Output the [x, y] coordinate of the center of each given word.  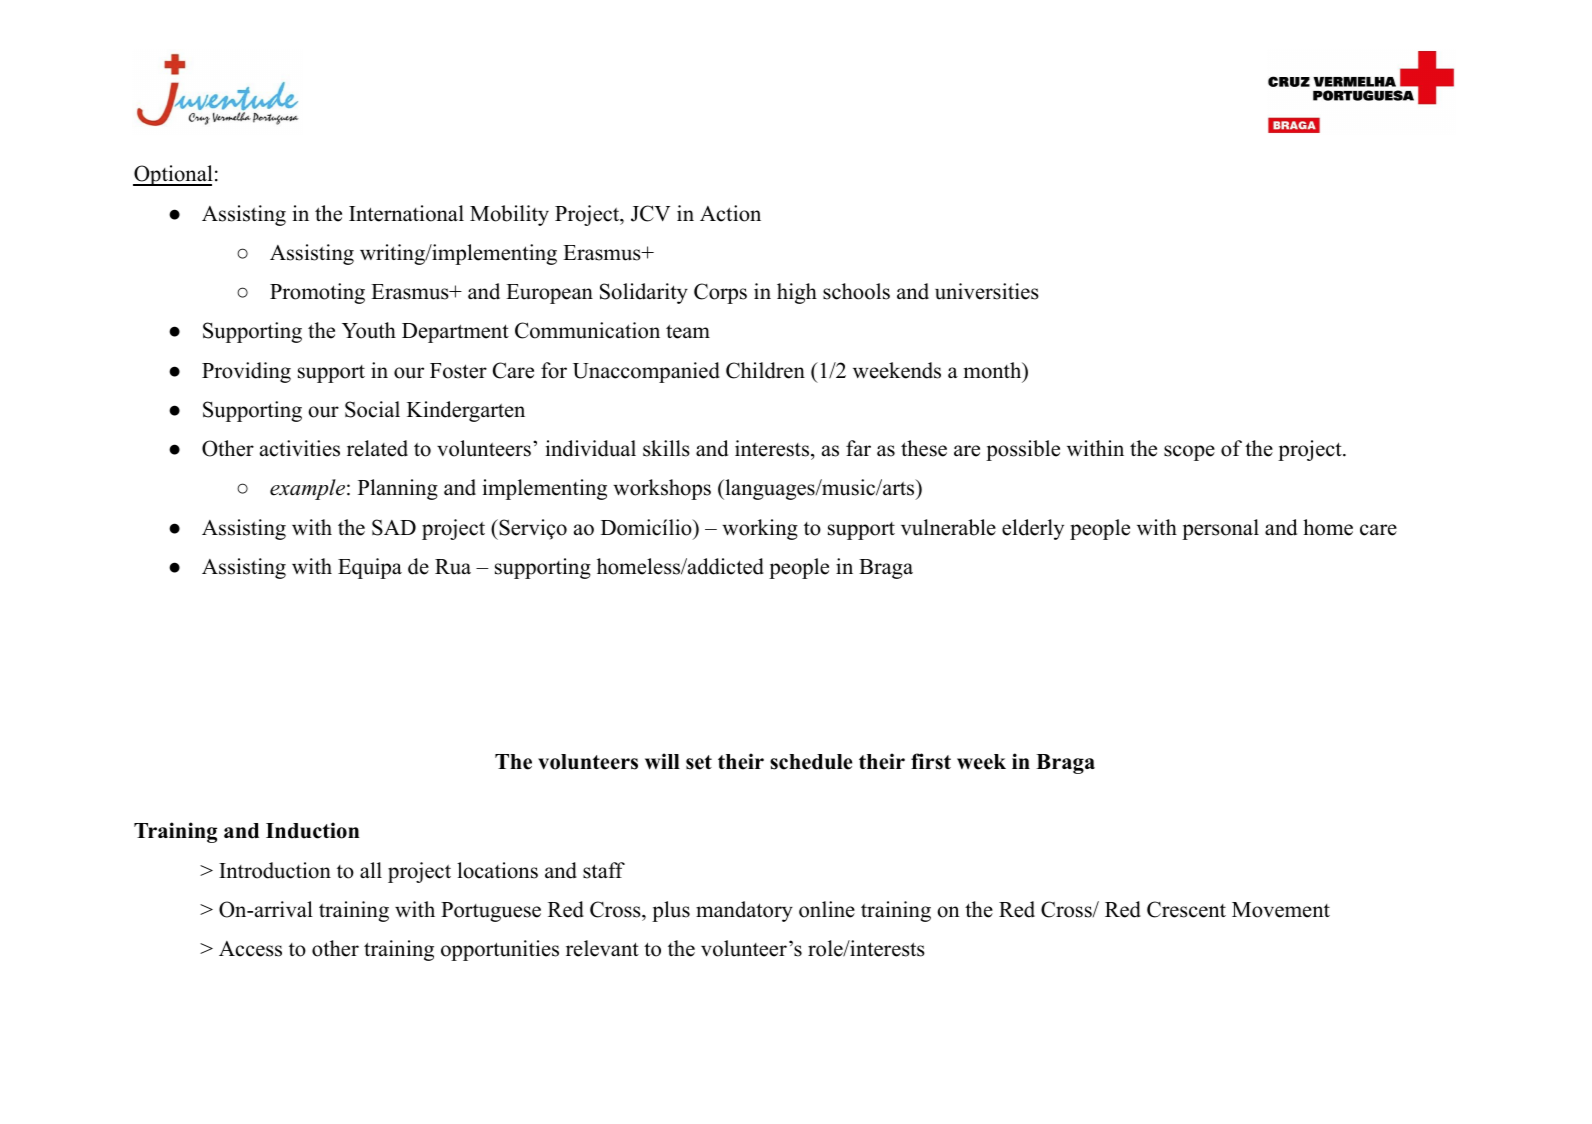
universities [987, 291]
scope [1189, 453]
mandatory [744, 911]
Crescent [1186, 909]
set [699, 762]
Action [730, 213]
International [406, 213]
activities [300, 448]
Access [250, 949]
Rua [453, 567]
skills [666, 448]
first [931, 761]
